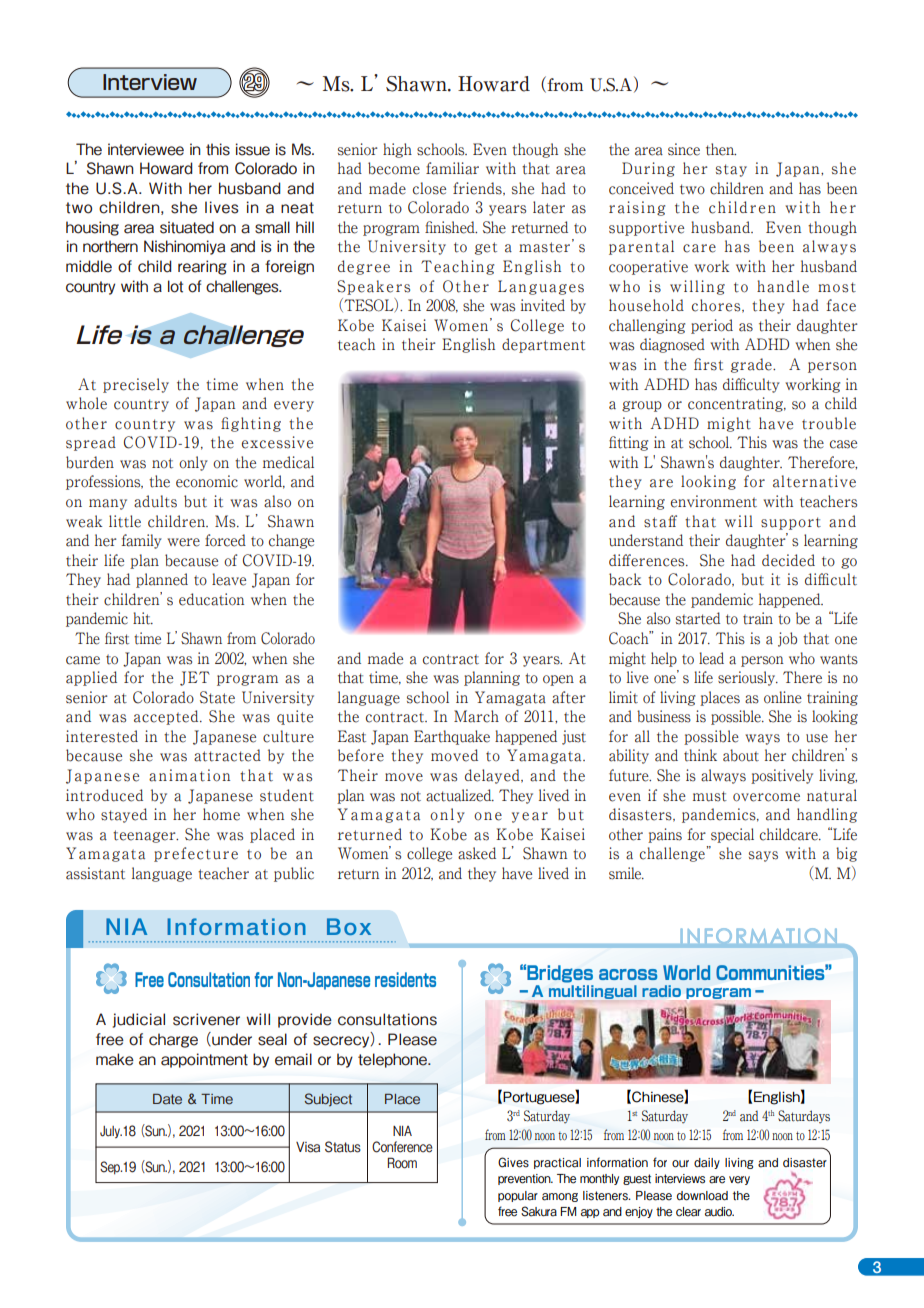  Describe the element at coordinates (196, 854) in the document. I see `prefecture` at that location.
